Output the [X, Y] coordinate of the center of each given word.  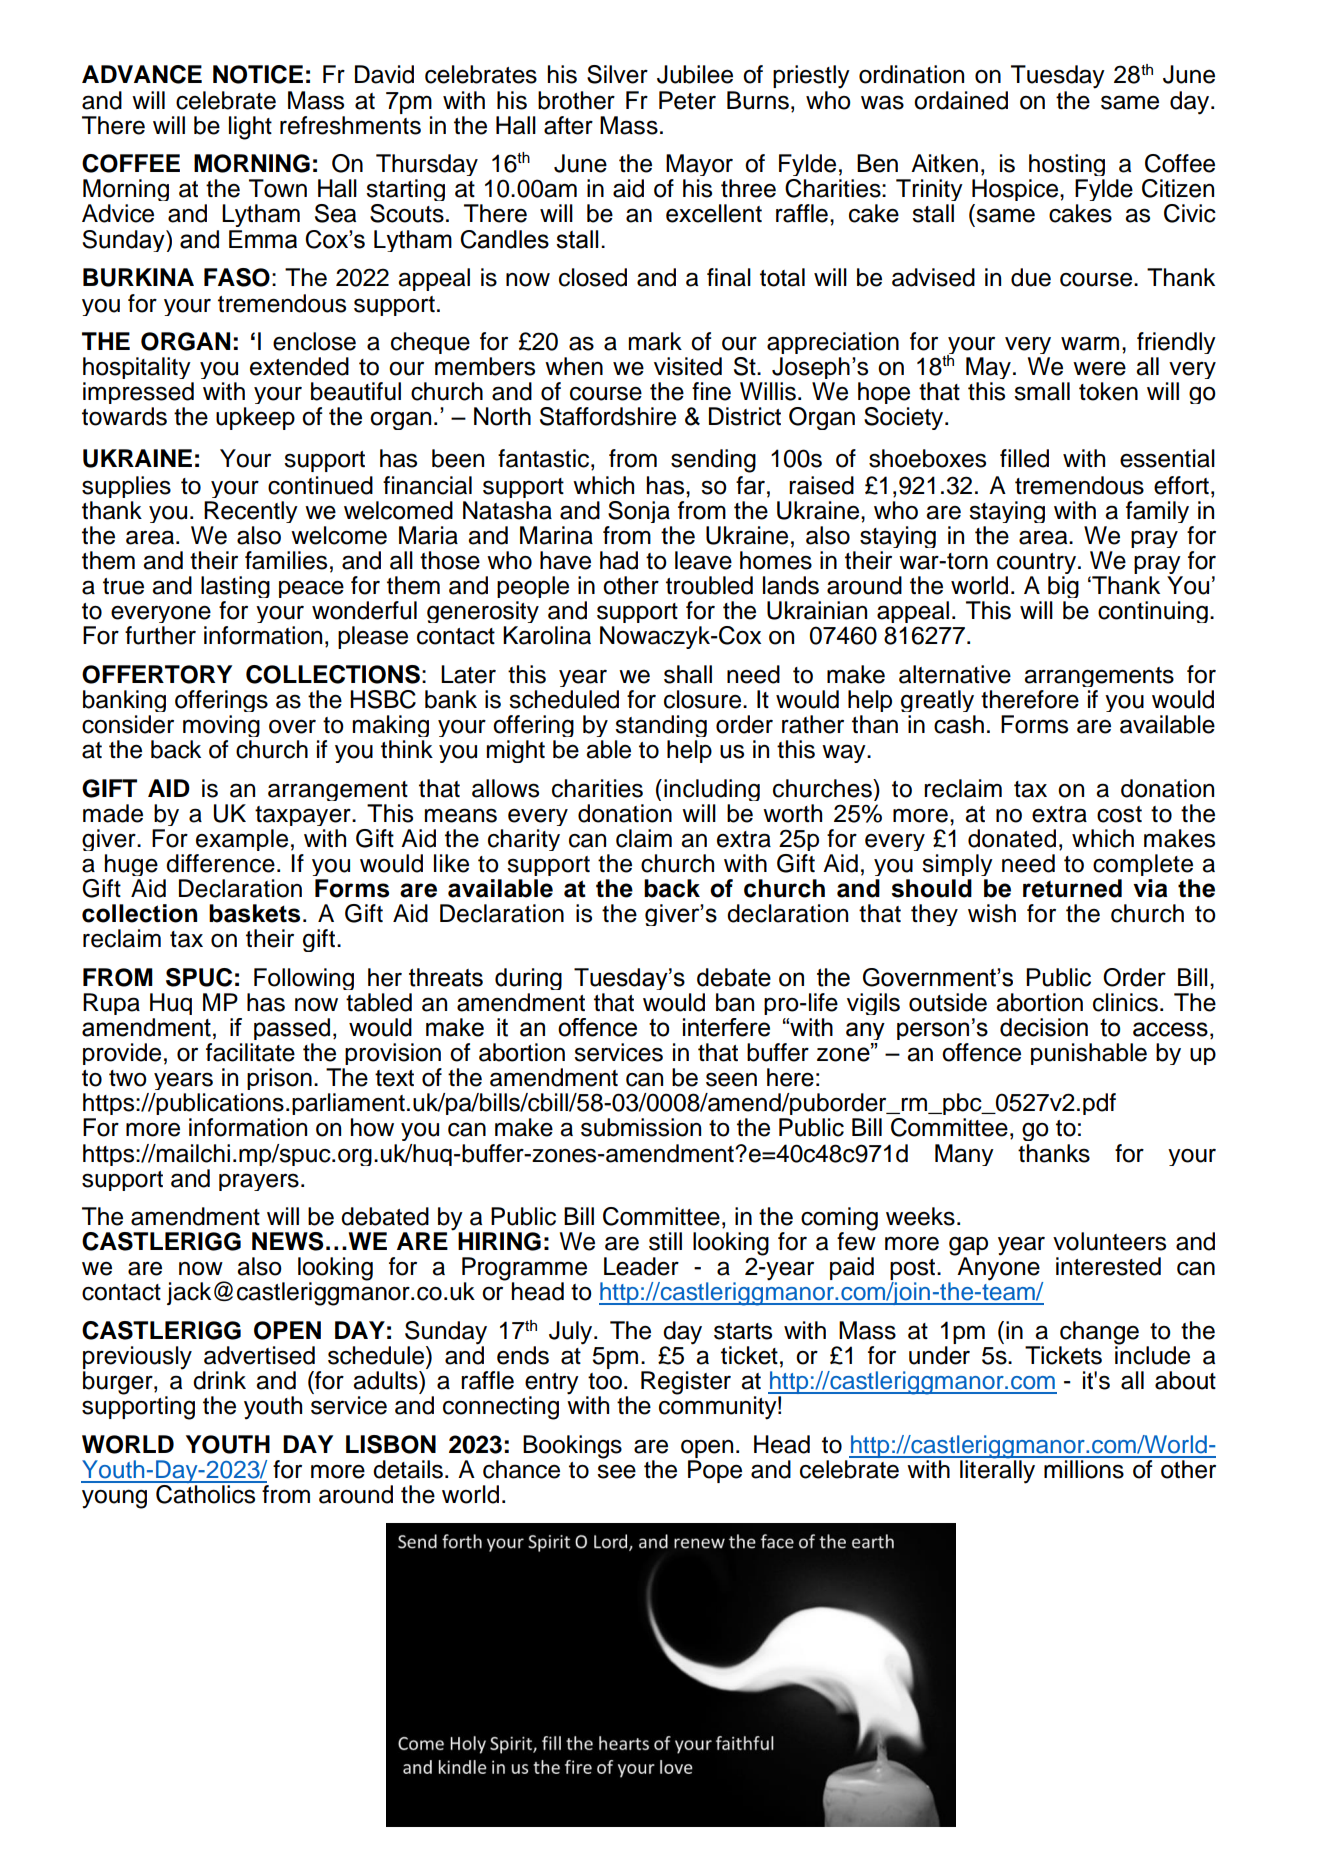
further [160, 635]
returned [1072, 888]
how [372, 1127]
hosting [1067, 167]
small [1042, 391]
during [528, 981]
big [1062, 589]
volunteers [1109, 1241]
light [250, 128]
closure [704, 699]
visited [688, 366]
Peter [687, 100]
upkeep [255, 418]
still [665, 1241]
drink [219, 1380]
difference [220, 863]
